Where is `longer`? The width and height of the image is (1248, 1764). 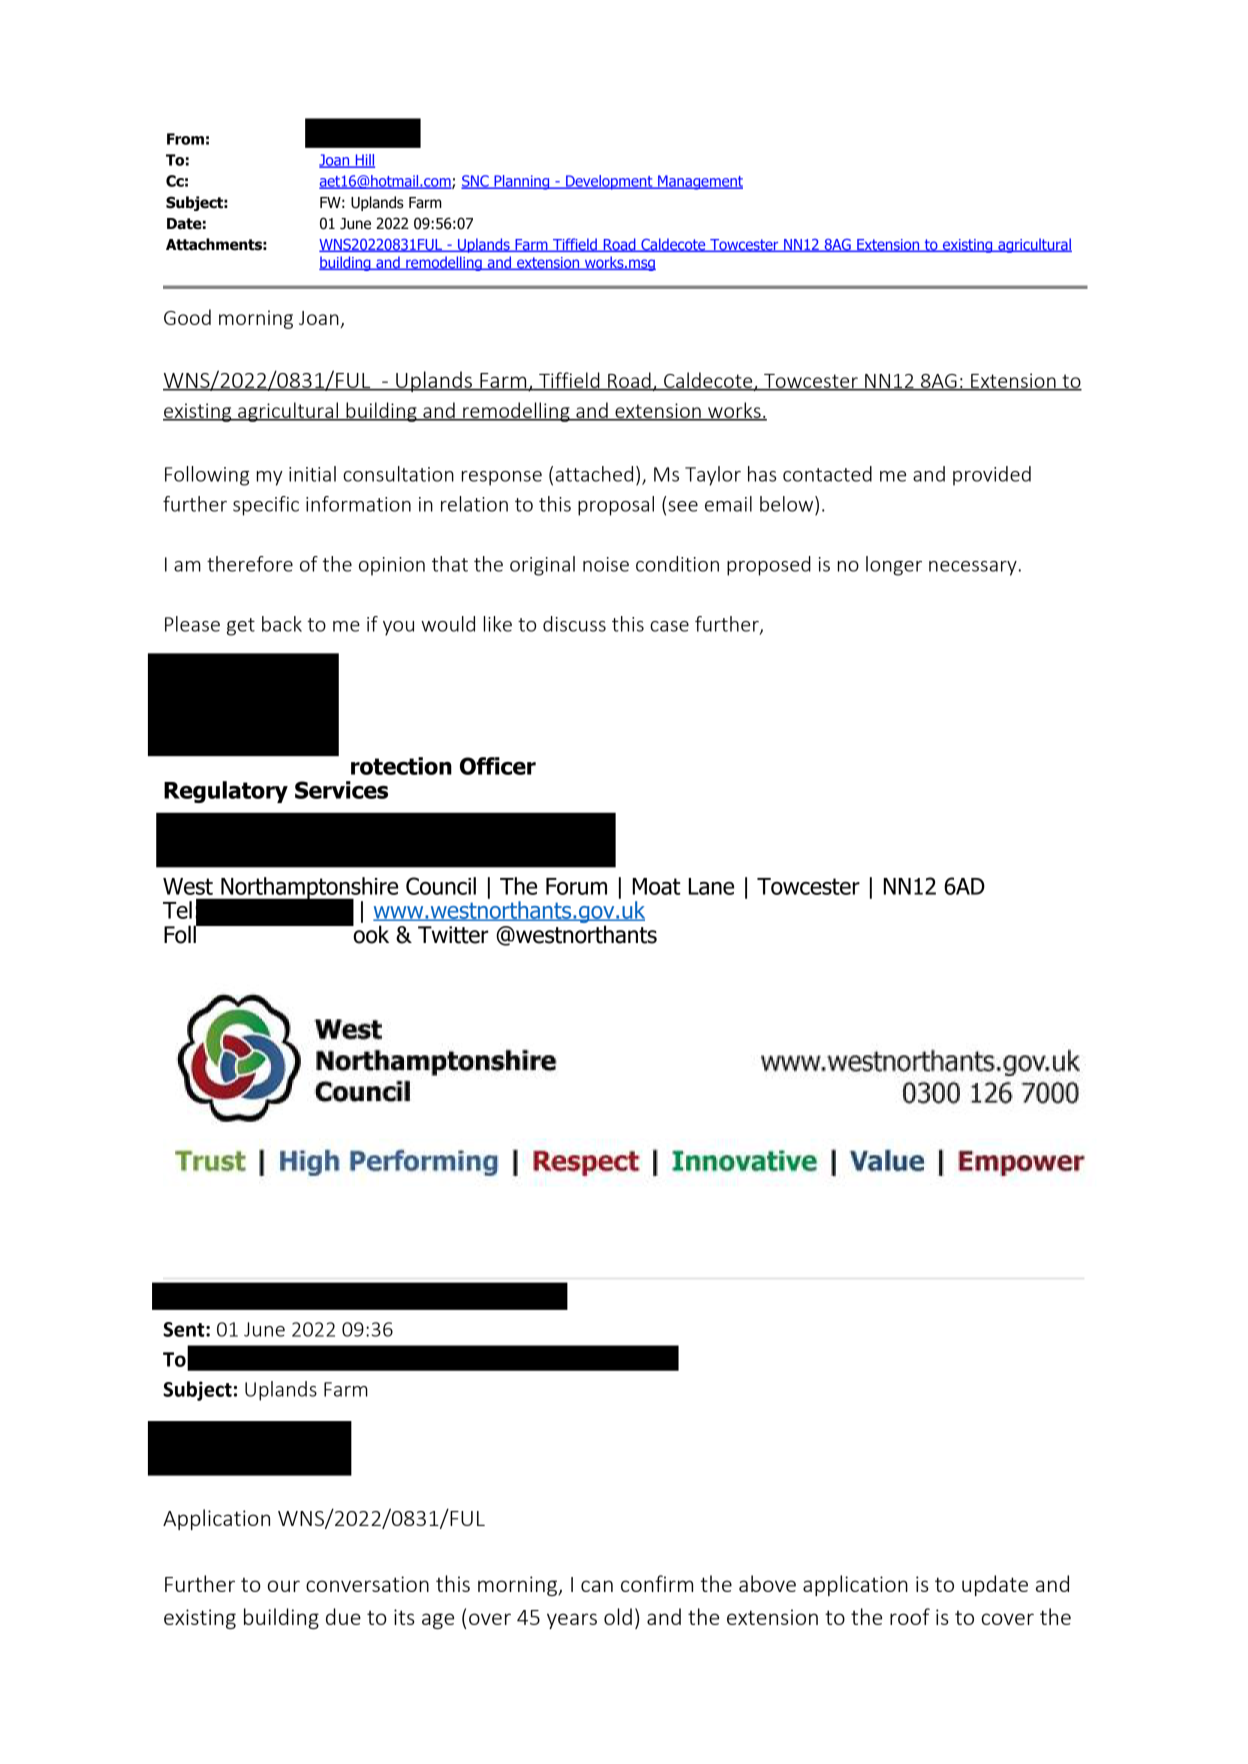 longer is located at coordinates (894, 566).
